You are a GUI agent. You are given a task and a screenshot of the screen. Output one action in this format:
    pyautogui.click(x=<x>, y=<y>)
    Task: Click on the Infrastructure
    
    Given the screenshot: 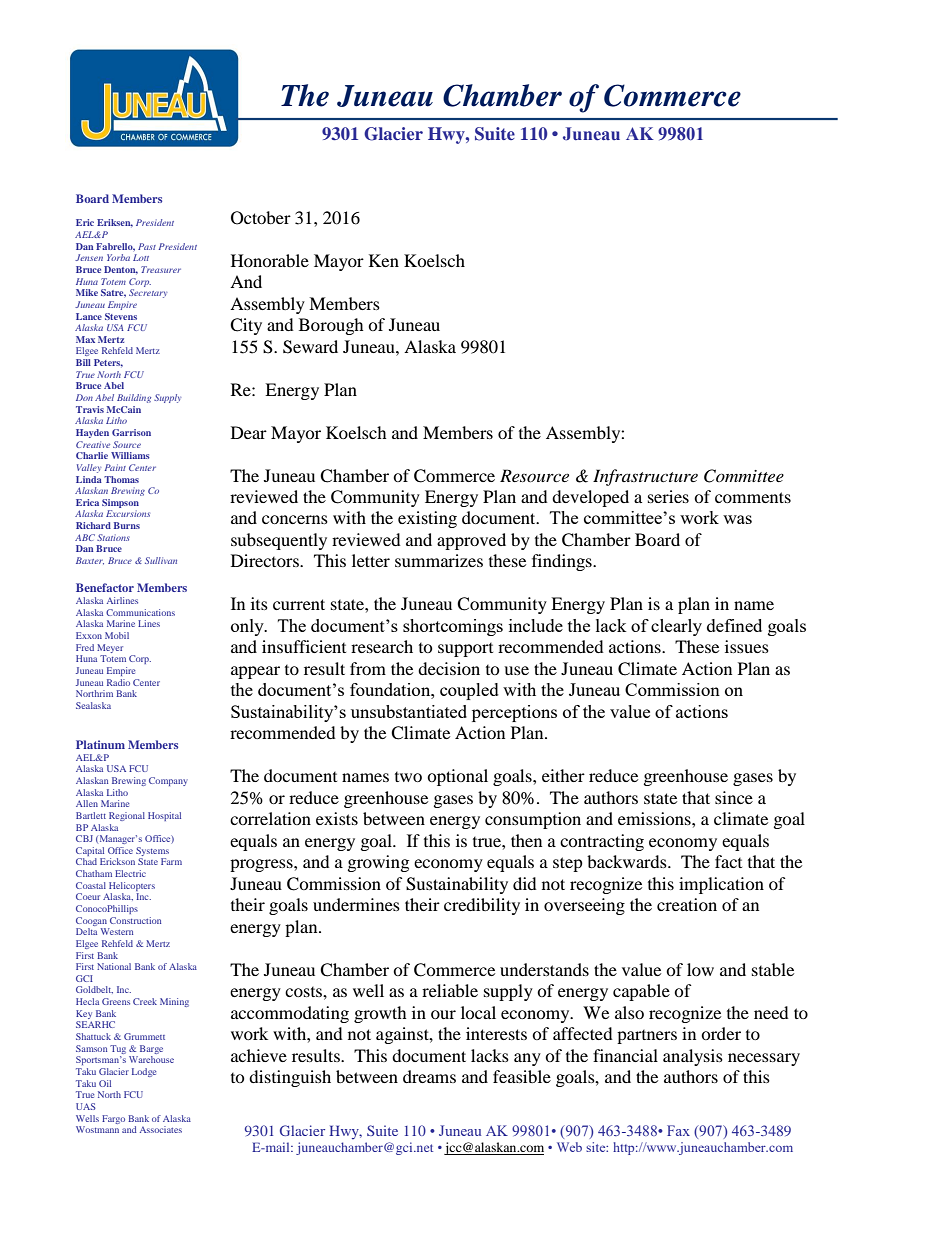 What is the action you would take?
    pyautogui.click(x=645, y=477)
